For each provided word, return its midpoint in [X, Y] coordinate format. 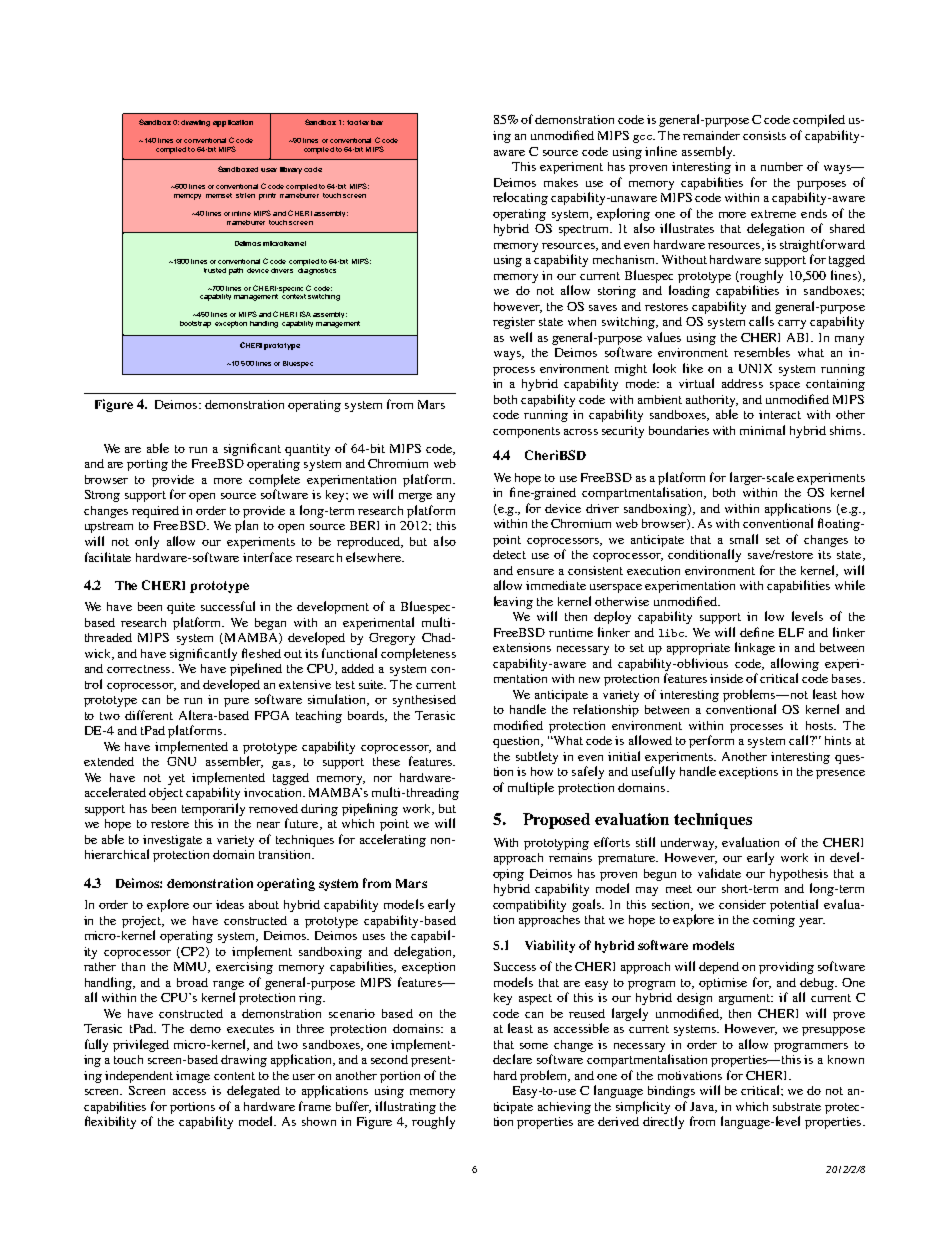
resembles [762, 352]
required [155, 512]
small [744, 539]
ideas [230, 904]
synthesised [424, 701]
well [521, 337]
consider [742, 904]
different [149, 715]
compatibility [529, 905]
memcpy [187, 197]
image [193, 1077]
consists [764, 135]
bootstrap [195, 324]
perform [711, 741]
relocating [520, 198]
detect [509, 554]
